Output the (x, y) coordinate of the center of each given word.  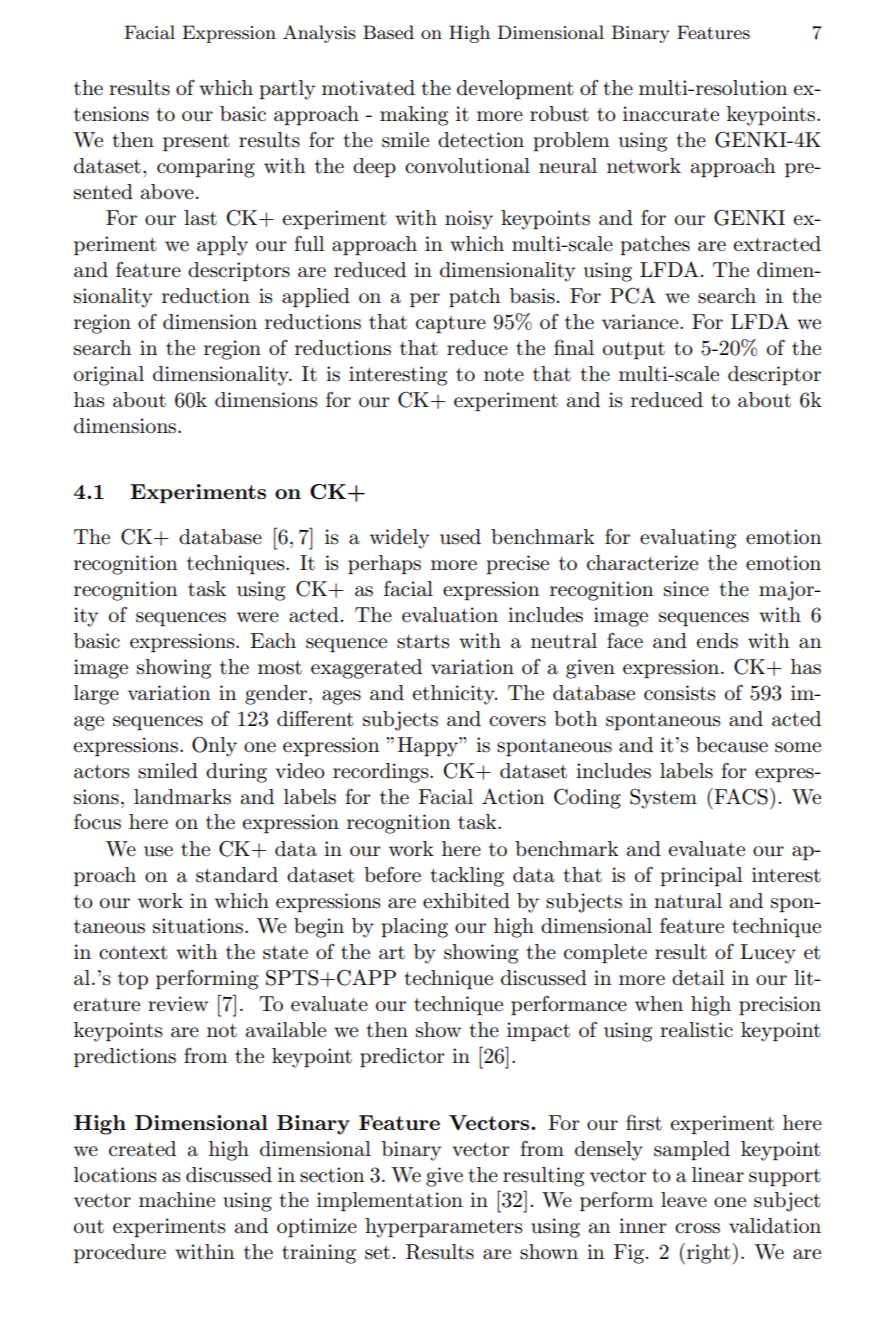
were (258, 617)
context (133, 953)
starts (423, 642)
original (109, 376)
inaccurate (671, 114)
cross (697, 1228)
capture (451, 324)
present (196, 142)
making (414, 116)
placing (414, 928)
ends (717, 641)
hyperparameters (443, 1228)
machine (177, 1200)
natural (688, 901)
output (634, 350)
